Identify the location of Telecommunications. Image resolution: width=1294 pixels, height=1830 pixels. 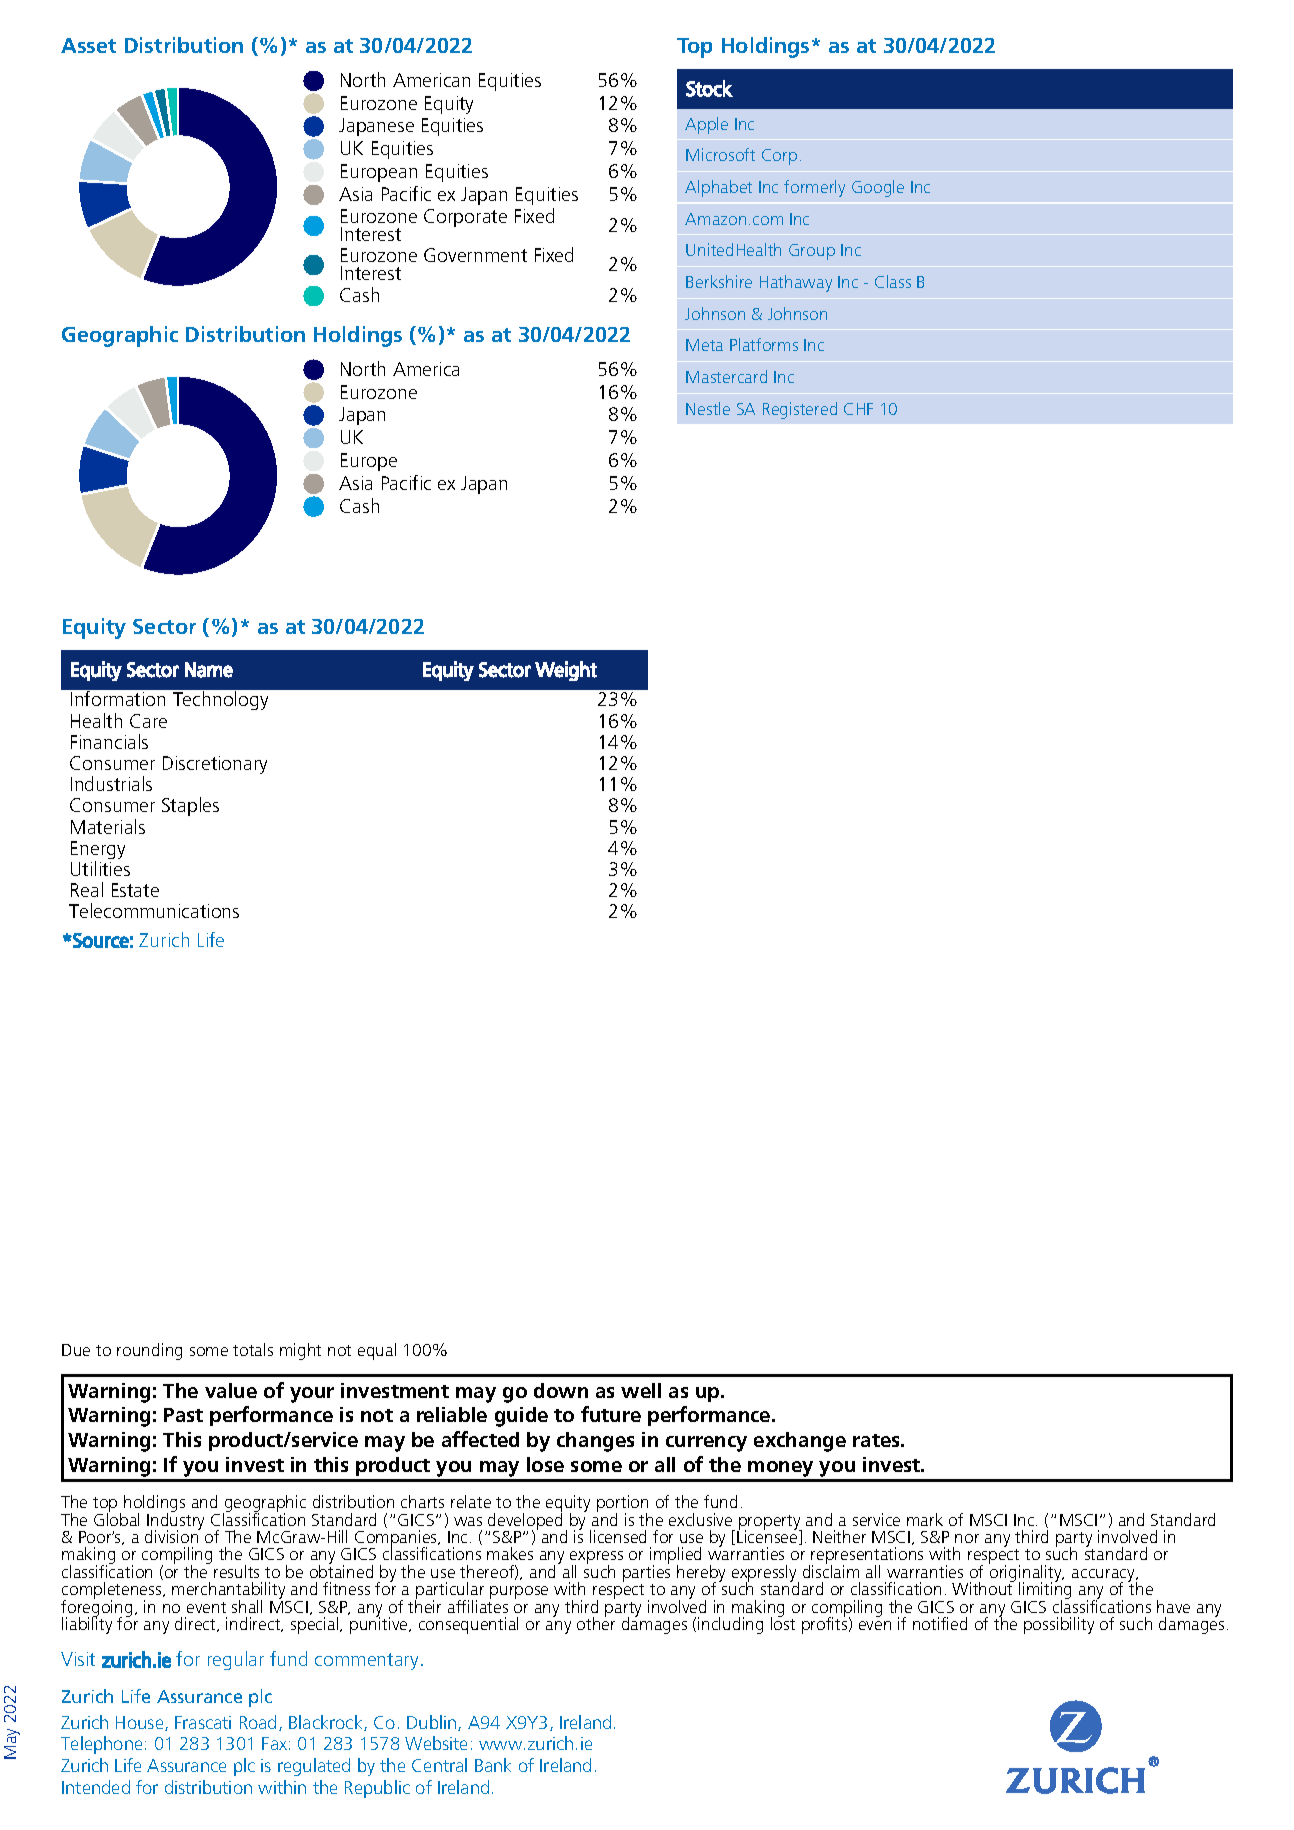
(154, 910).
